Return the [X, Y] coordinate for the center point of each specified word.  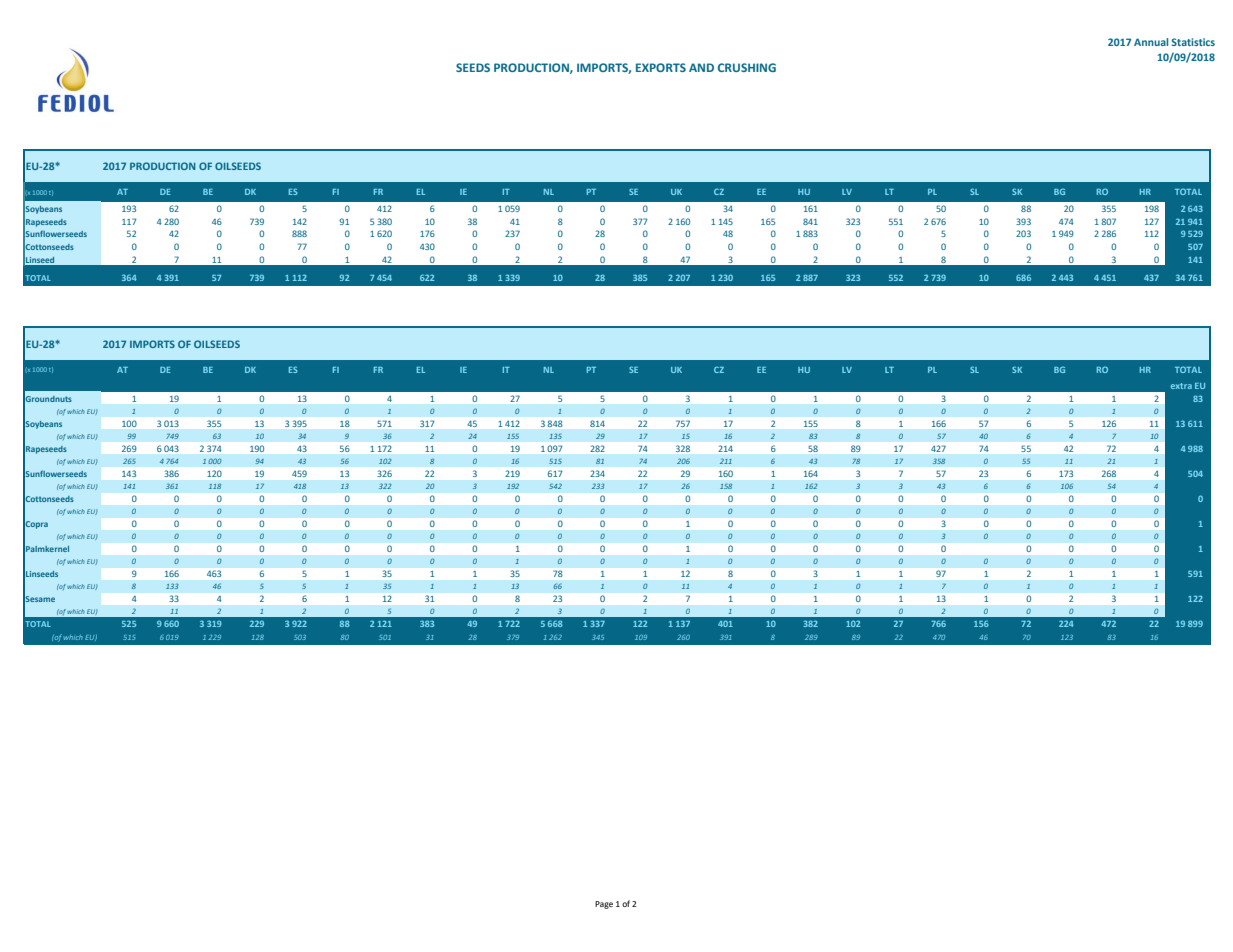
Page [604, 905]
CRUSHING [747, 67]
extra [1181, 386]
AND [701, 67]
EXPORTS [661, 67]
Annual [1151, 42]
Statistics [1193, 42]
